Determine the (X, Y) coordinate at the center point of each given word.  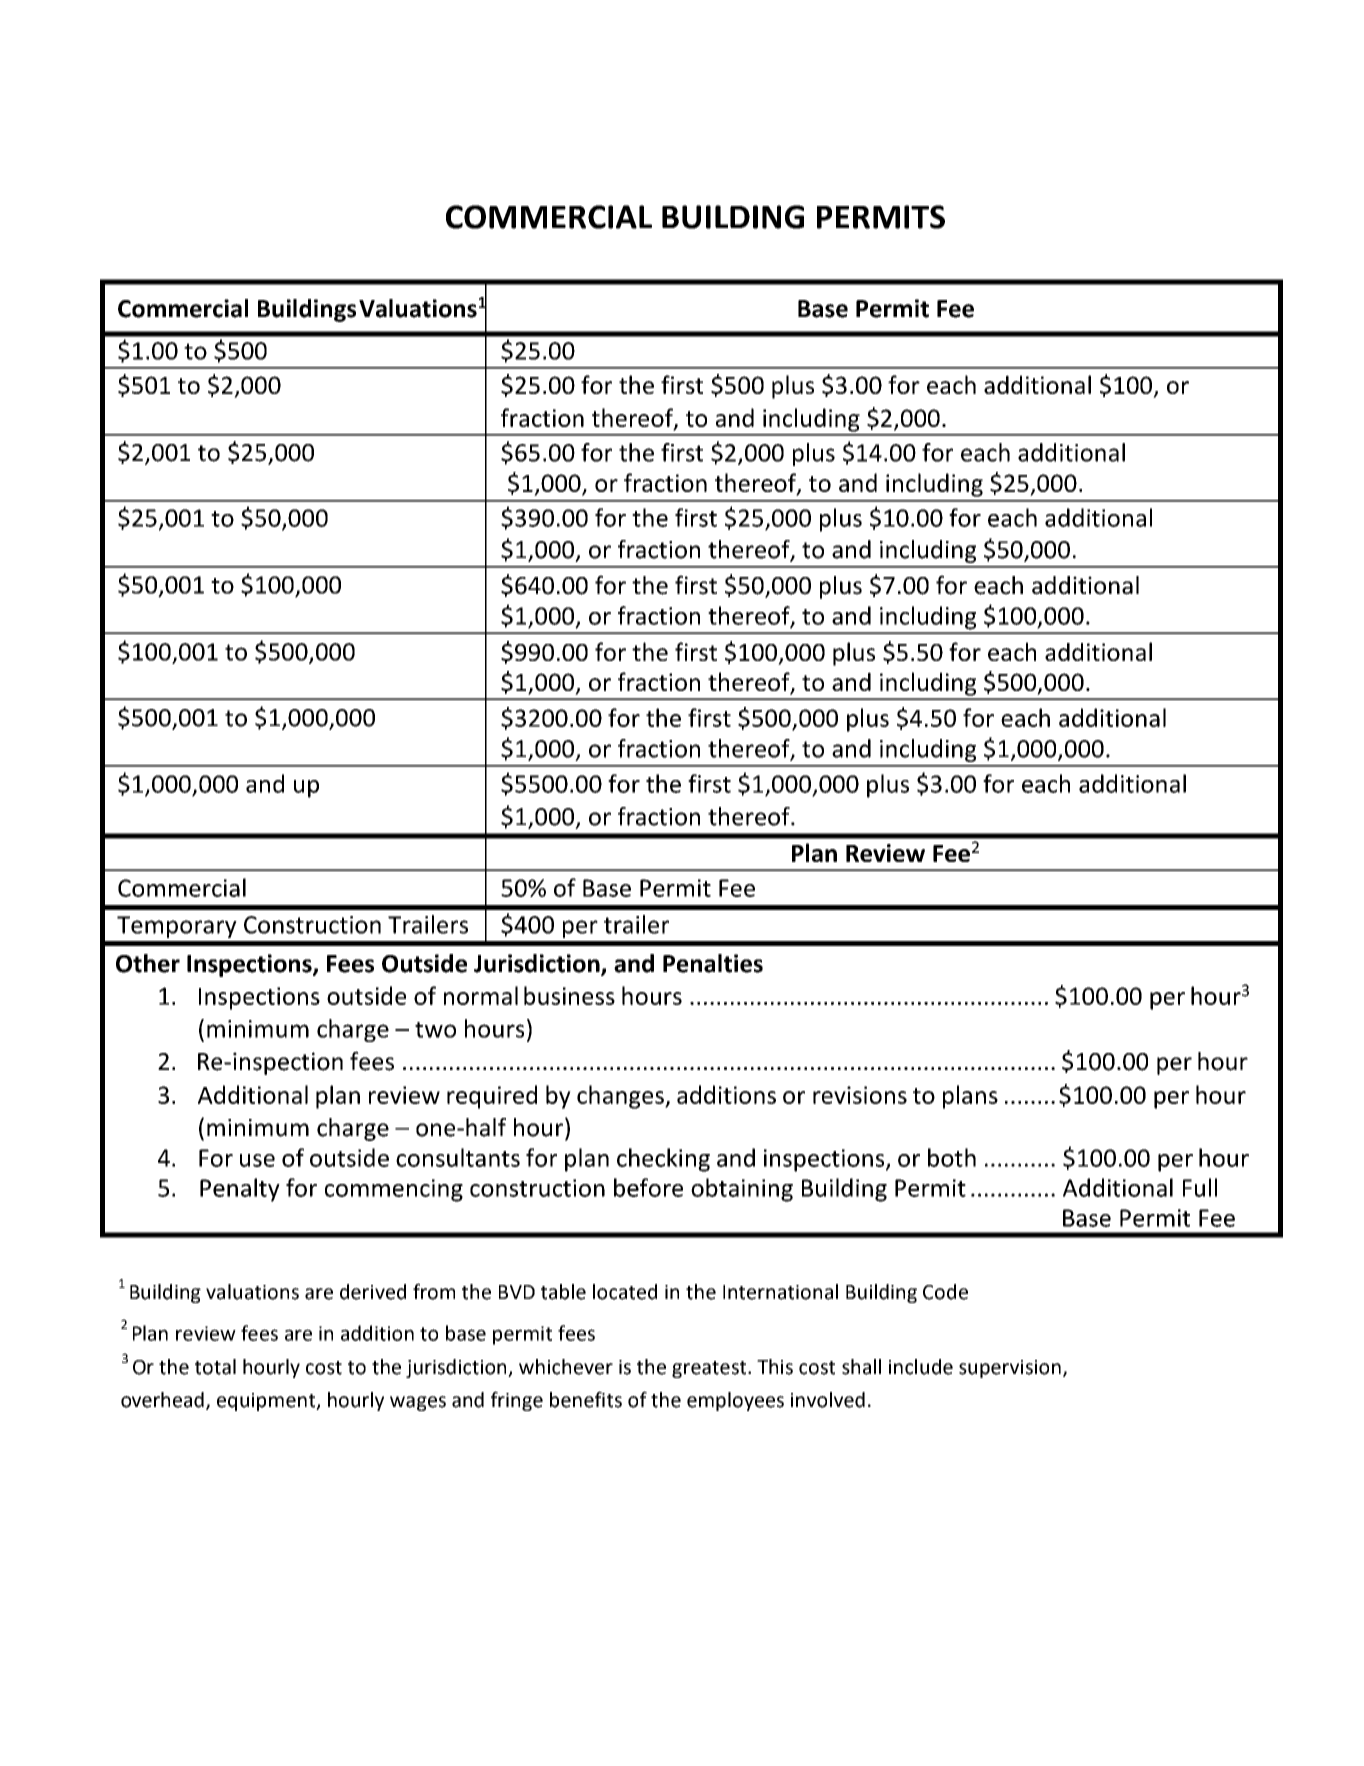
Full (1200, 1187)
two (435, 1030)
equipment (267, 1402)
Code (945, 1292)
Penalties (713, 963)
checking (663, 1160)
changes (621, 1097)
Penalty (240, 1190)
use (257, 1160)
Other (148, 963)
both (952, 1157)
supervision (1010, 1369)
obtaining (742, 1190)
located (625, 1292)
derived (373, 1292)
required (492, 1097)
